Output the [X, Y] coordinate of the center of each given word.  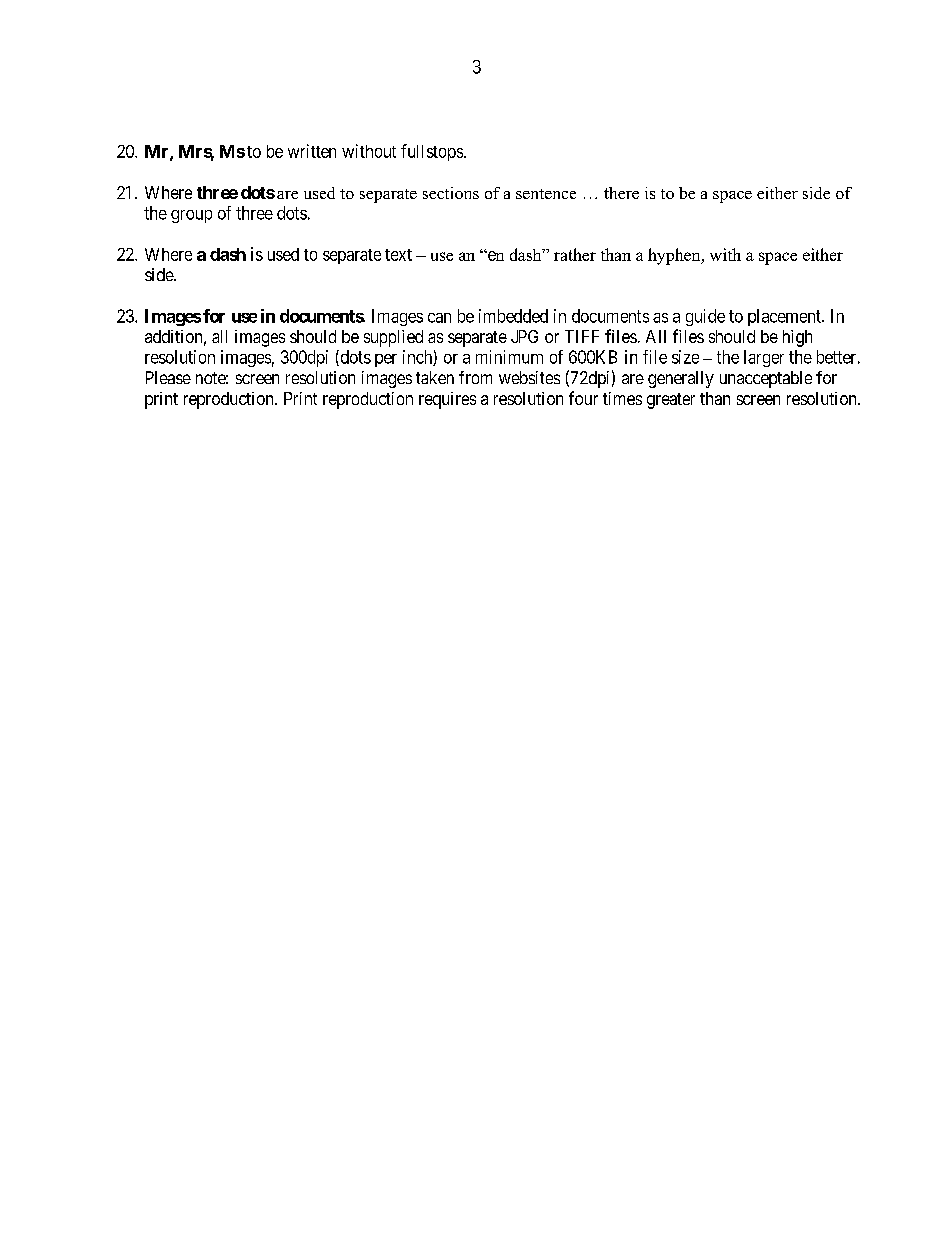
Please [168, 377]
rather [575, 254]
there [621, 193]
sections [451, 193]
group [191, 216]
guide [705, 317]
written [312, 151]
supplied [393, 338]
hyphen [675, 256]
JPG [524, 336]
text [398, 255]
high [797, 338]
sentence [546, 194]
